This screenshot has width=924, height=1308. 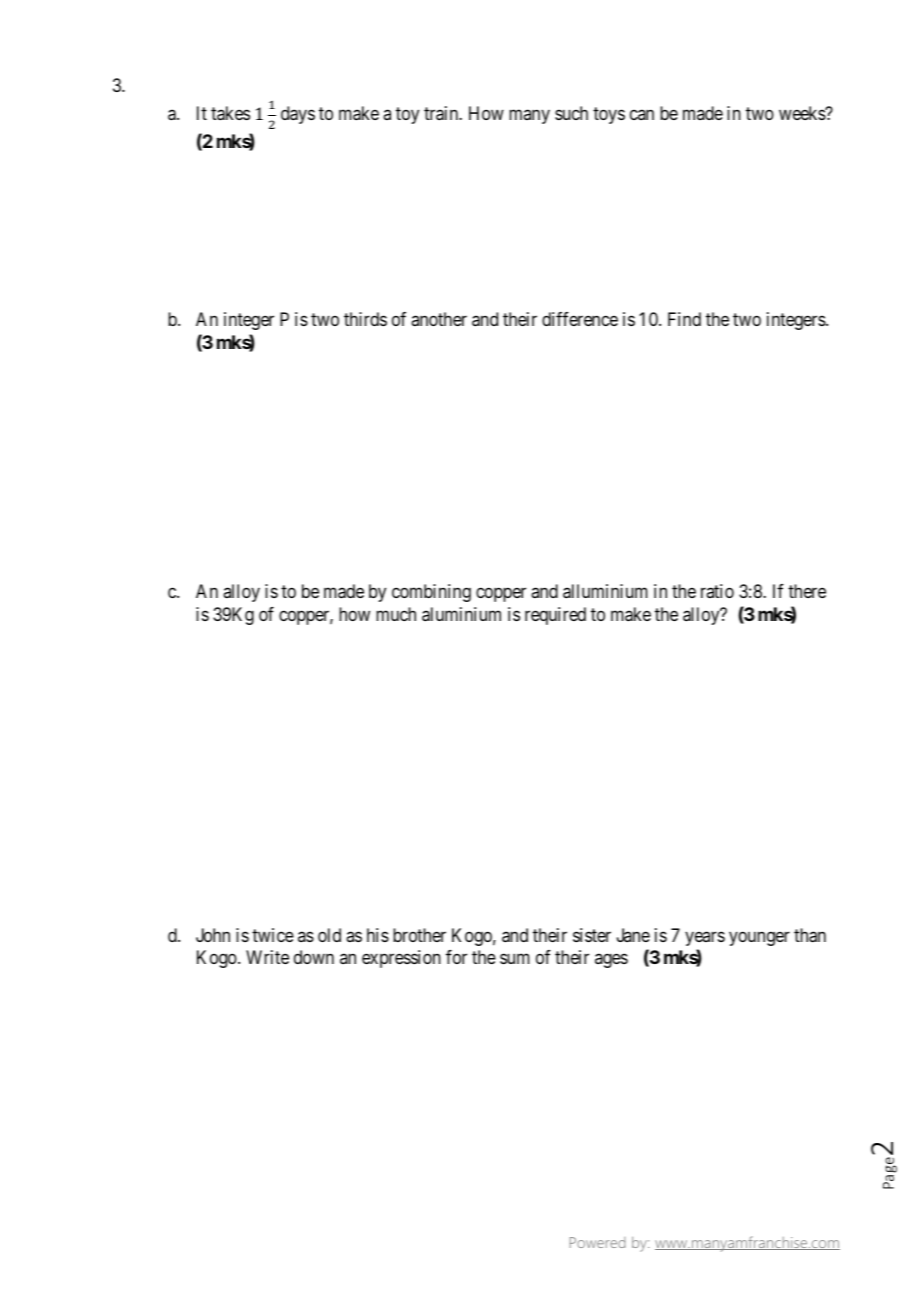 I want to click on can, so click(x=642, y=115).
